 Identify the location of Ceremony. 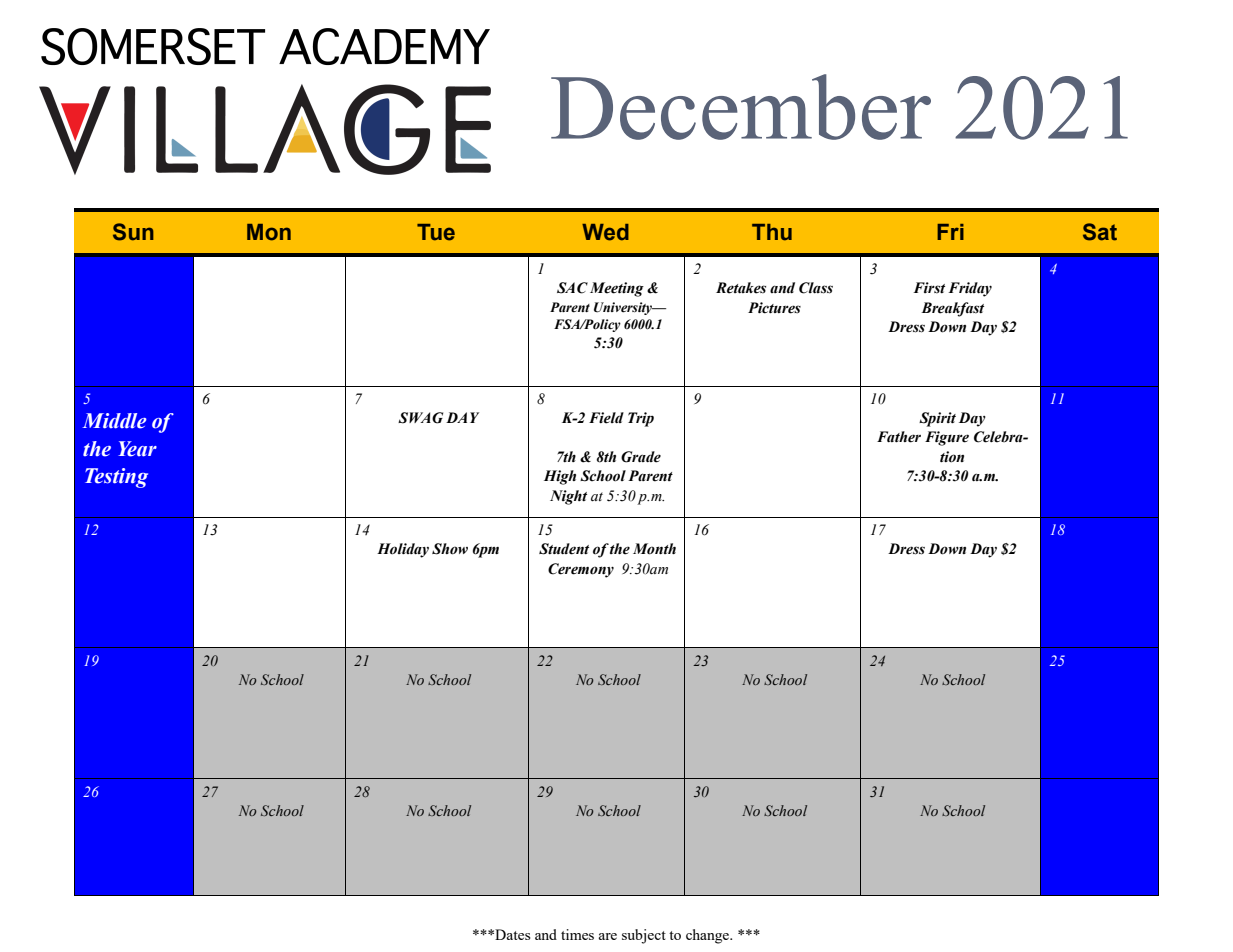
(581, 570).
